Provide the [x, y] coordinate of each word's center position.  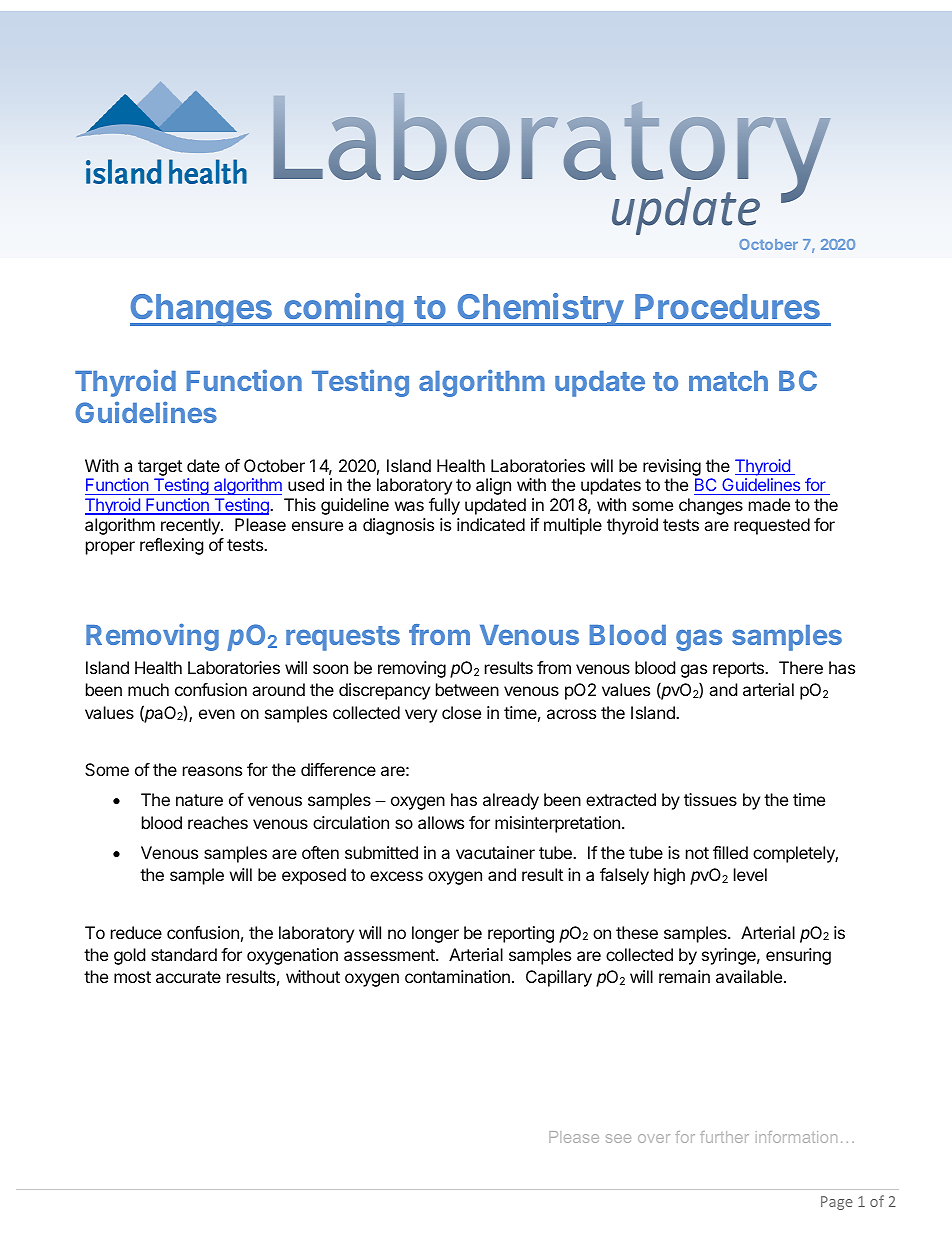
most [132, 977]
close [461, 712]
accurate [188, 977]
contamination [457, 976]
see [618, 1138]
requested [772, 526]
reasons [212, 771]
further [724, 1137]
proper [110, 548]
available [749, 976]
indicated [491, 524]
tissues [710, 799]
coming [344, 309]
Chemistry [541, 309]
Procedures [727, 306]
